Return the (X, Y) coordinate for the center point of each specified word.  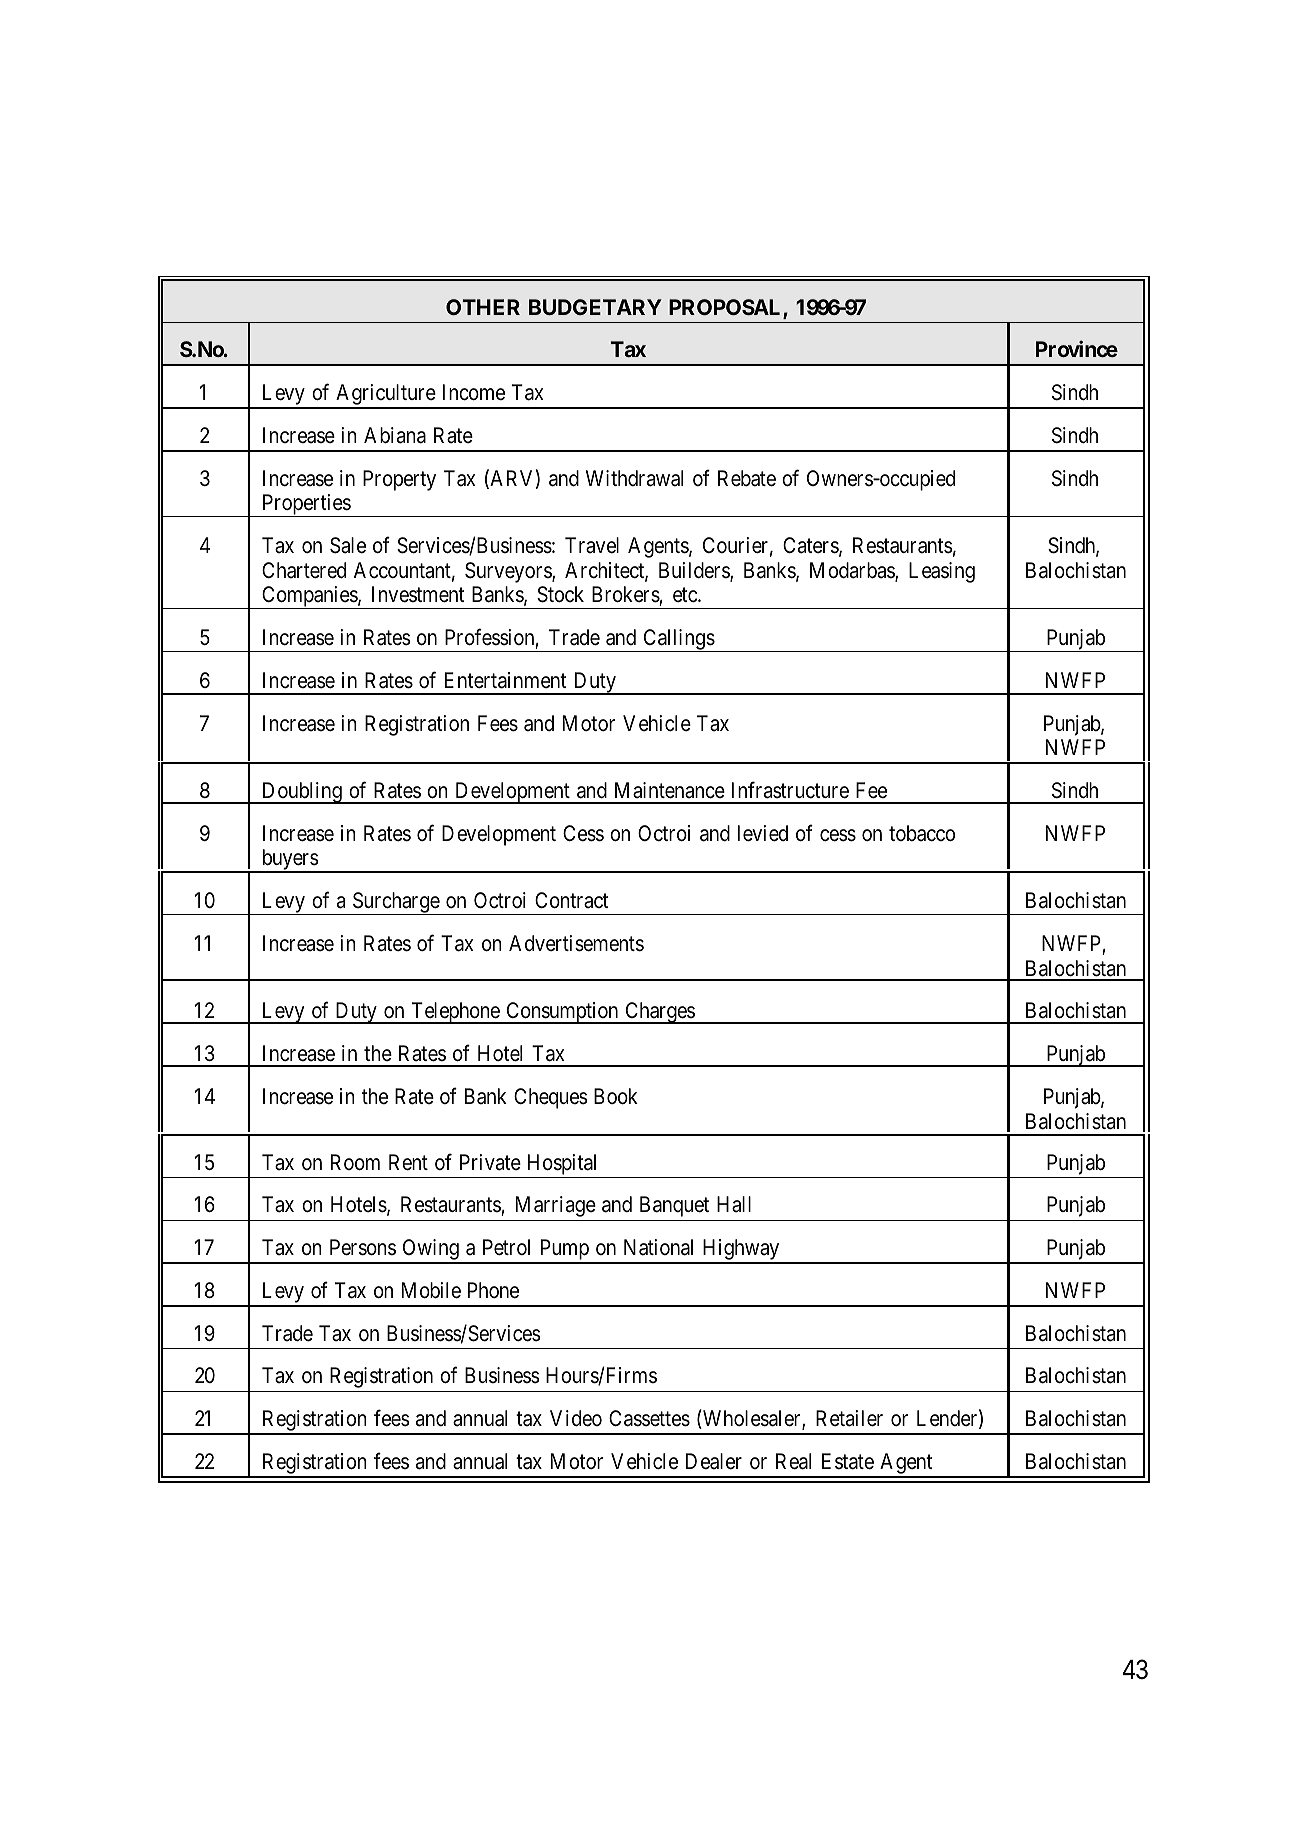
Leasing (942, 572)
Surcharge (396, 903)
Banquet (675, 1208)
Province (1077, 348)
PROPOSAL (726, 308)
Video (576, 1418)
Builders (696, 571)
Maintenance (670, 790)
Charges (660, 1013)
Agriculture (386, 396)
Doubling (303, 793)
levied (763, 833)
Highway (742, 1251)
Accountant (404, 571)
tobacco (922, 833)
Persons (363, 1247)
